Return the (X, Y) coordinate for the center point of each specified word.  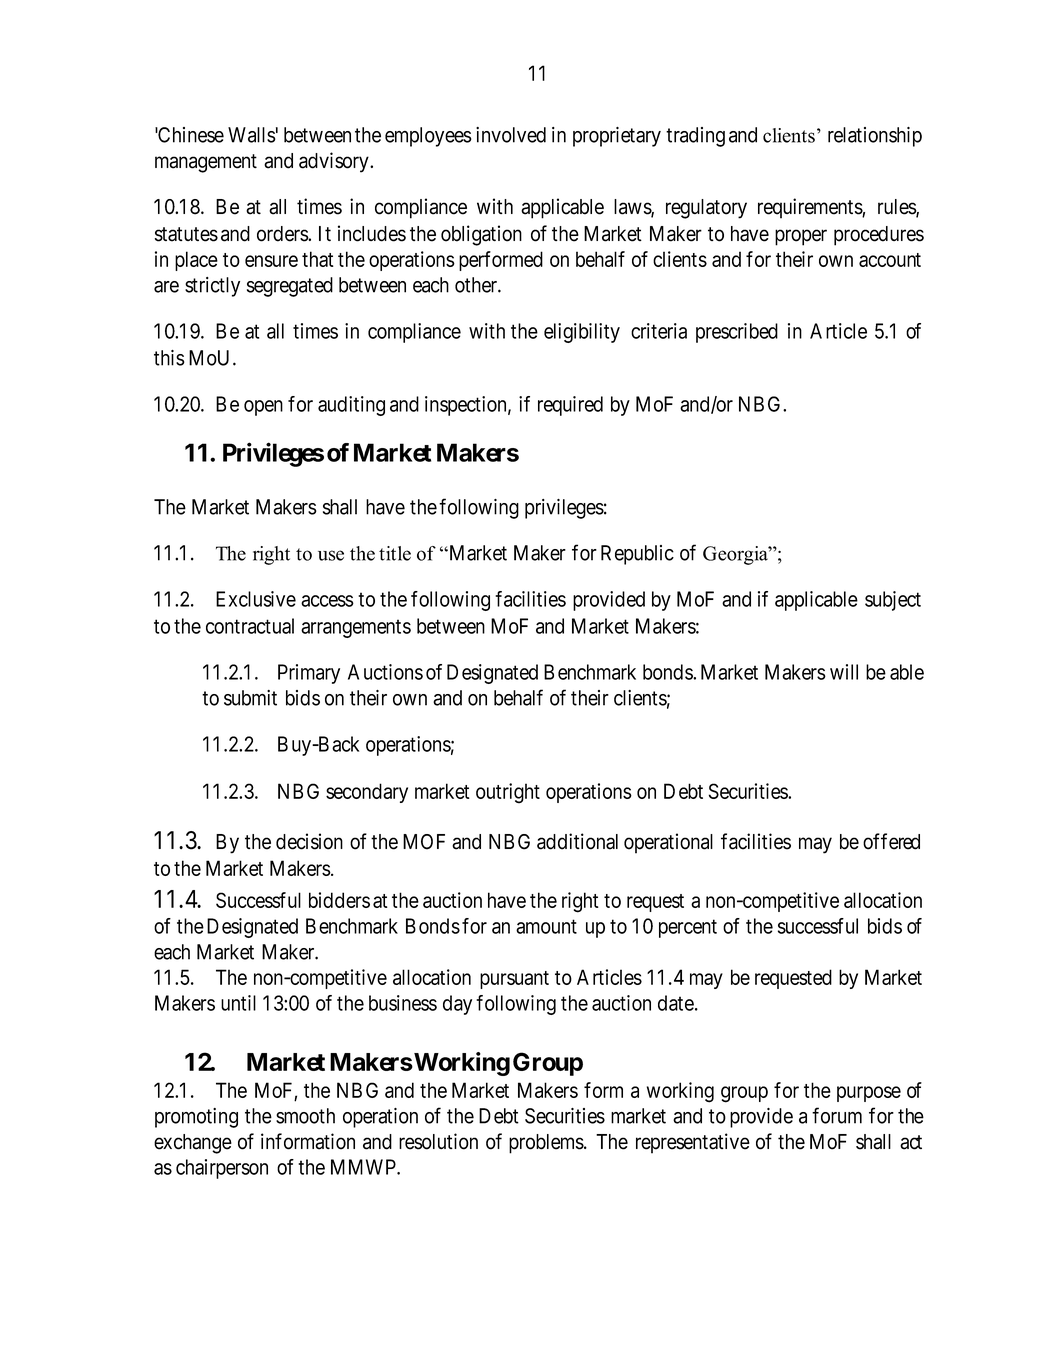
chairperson (222, 1169)
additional (577, 841)
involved (511, 135)
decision (309, 841)
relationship (875, 137)
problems (547, 1144)
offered (891, 841)
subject (893, 601)
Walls (252, 135)
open (263, 408)
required (570, 406)
